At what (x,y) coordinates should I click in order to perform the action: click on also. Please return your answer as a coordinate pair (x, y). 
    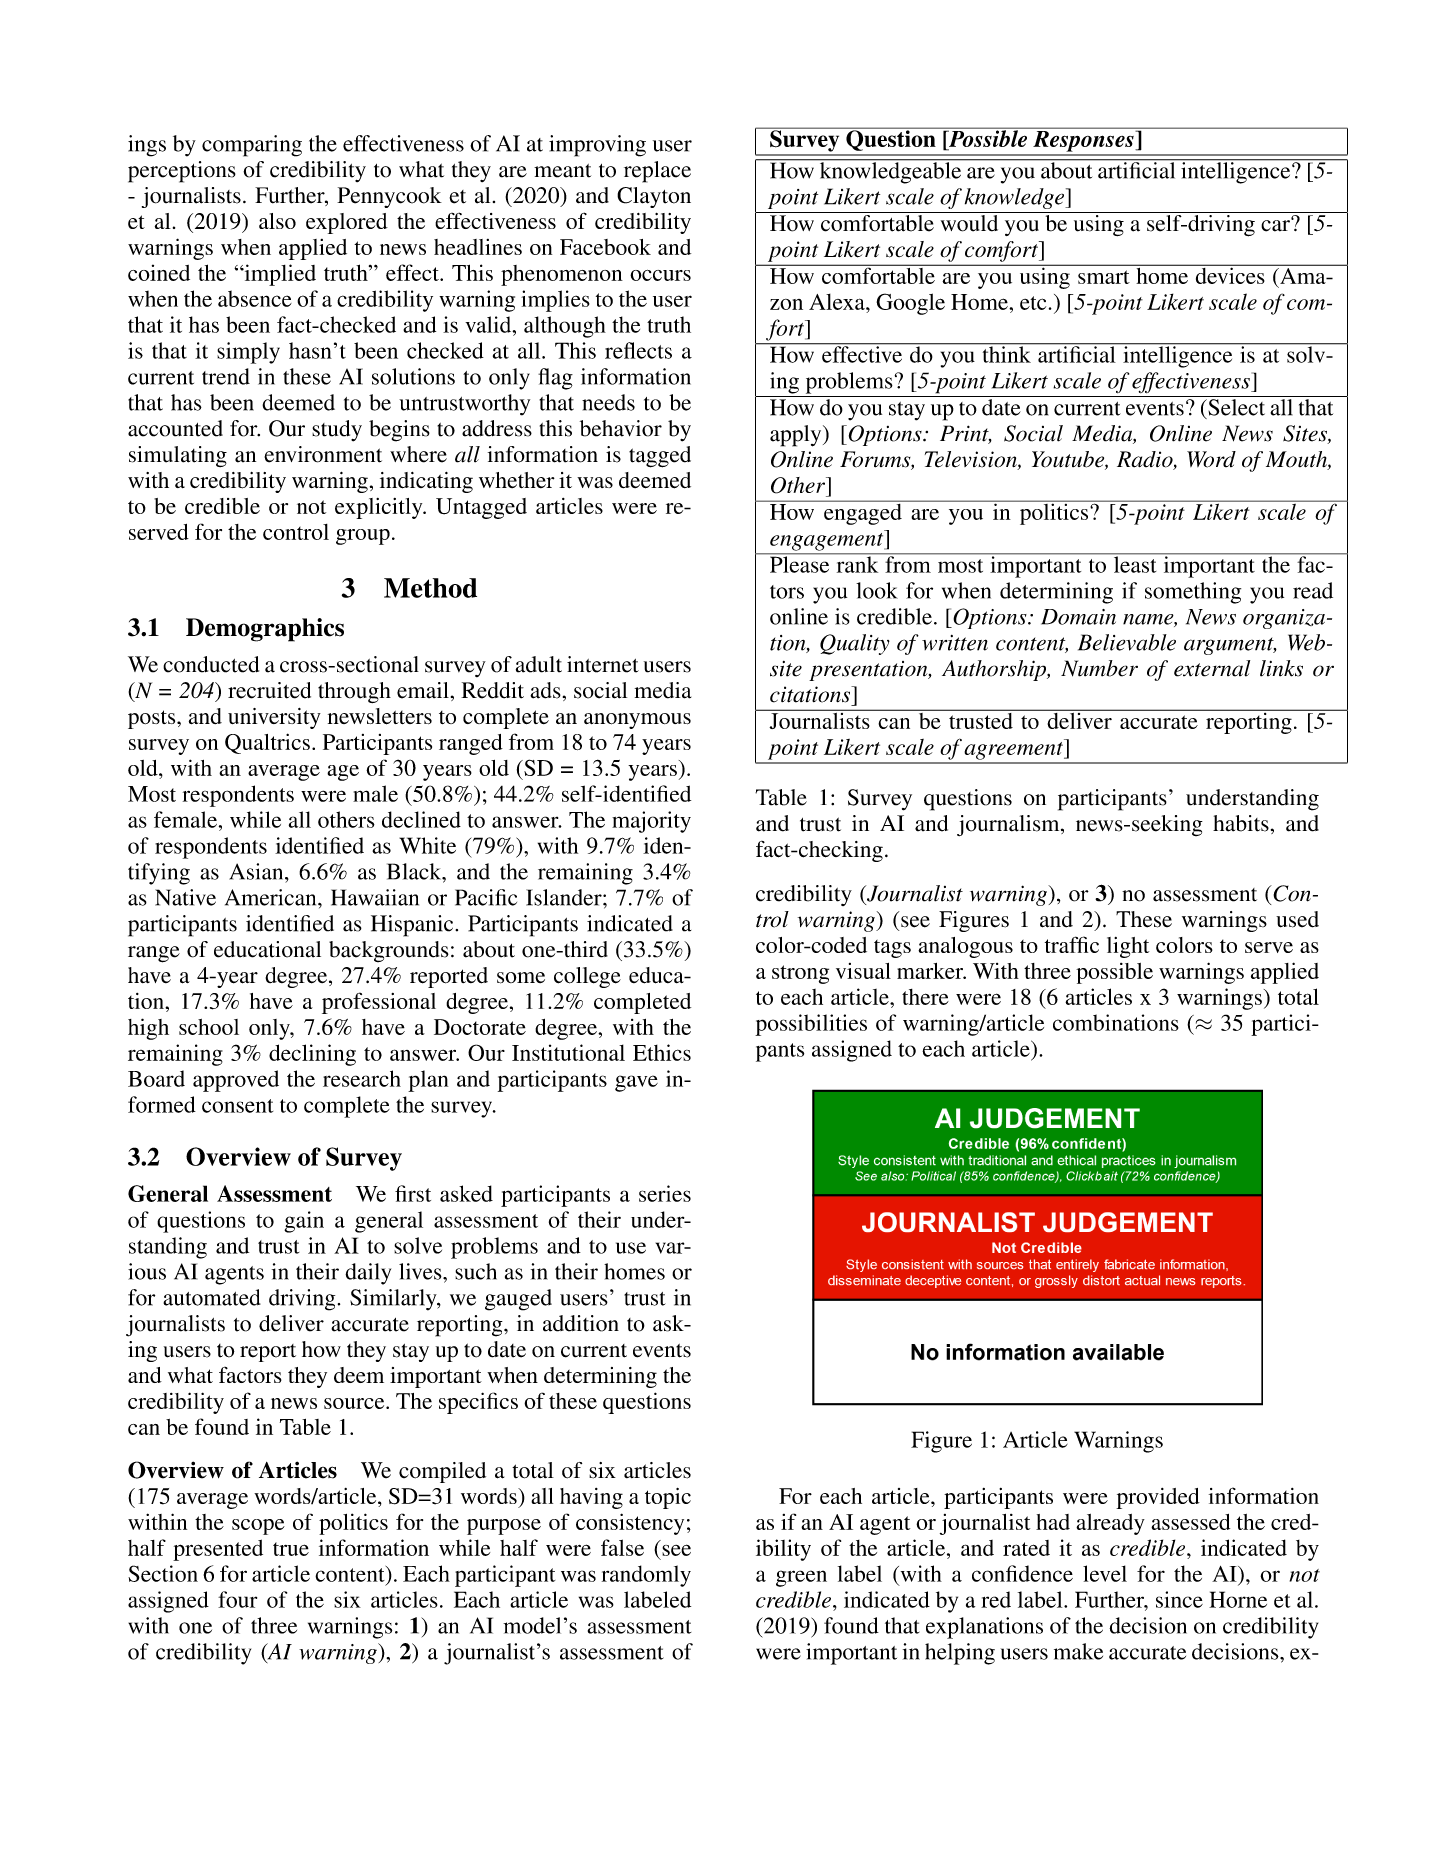
    Looking at the image, I should click on (277, 221).
